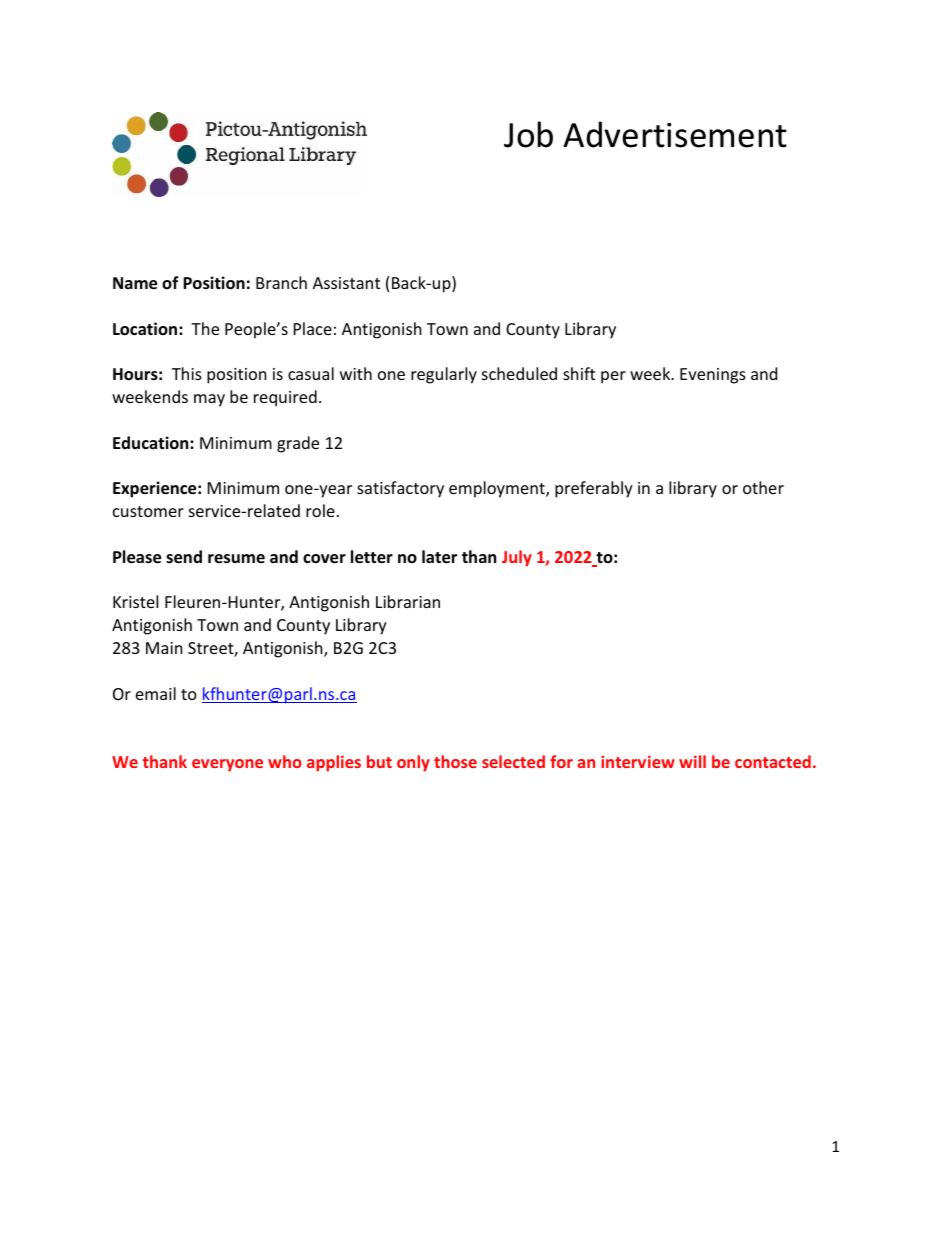  What do you see at coordinates (692, 761) in the document?
I see `will` at bounding box center [692, 761].
